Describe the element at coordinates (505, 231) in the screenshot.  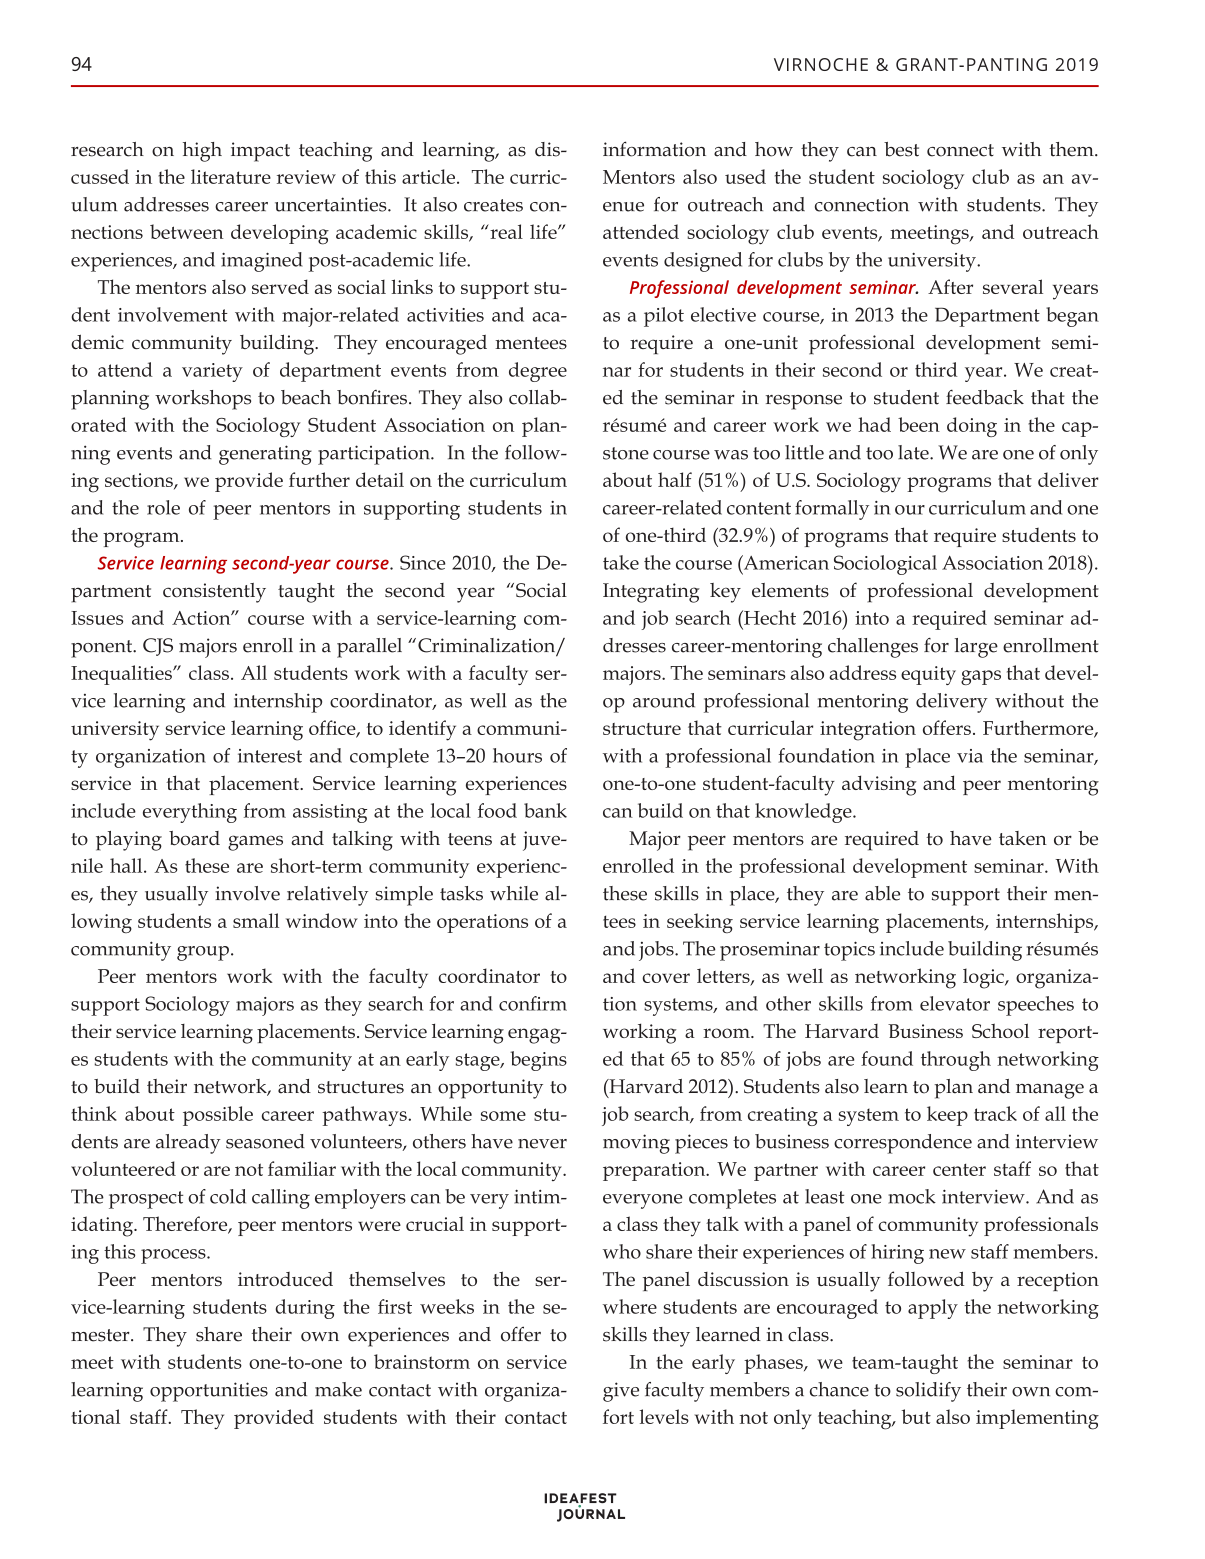
I see `real` at that location.
